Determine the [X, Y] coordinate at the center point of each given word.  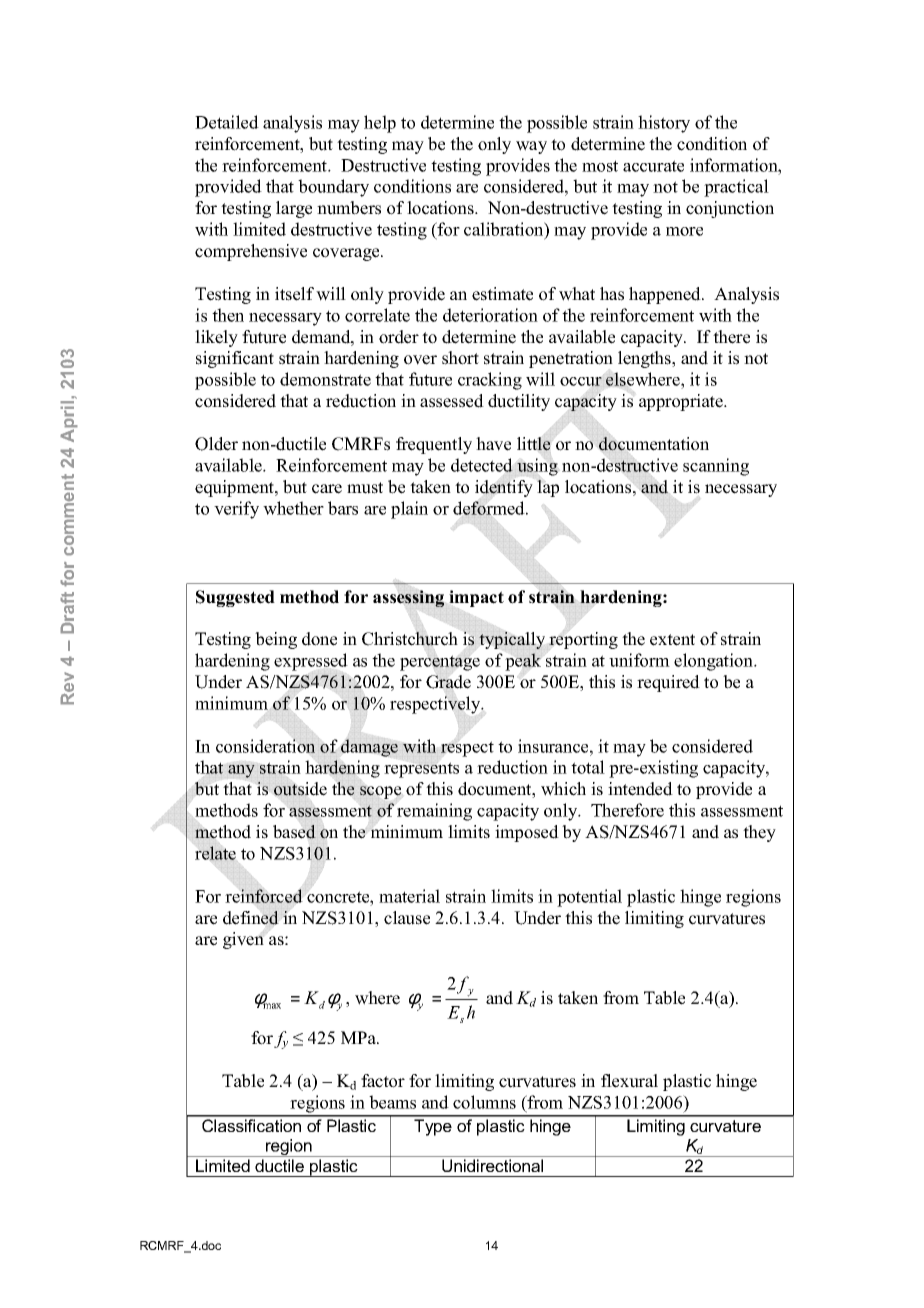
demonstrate [325, 379]
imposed [527, 833]
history [664, 124]
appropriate [682, 402]
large [294, 209]
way [531, 147]
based [294, 832]
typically [512, 640]
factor [383, 1081]
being [276, 640]
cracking [490, 381]
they [759, 833]
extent [672, 640]
